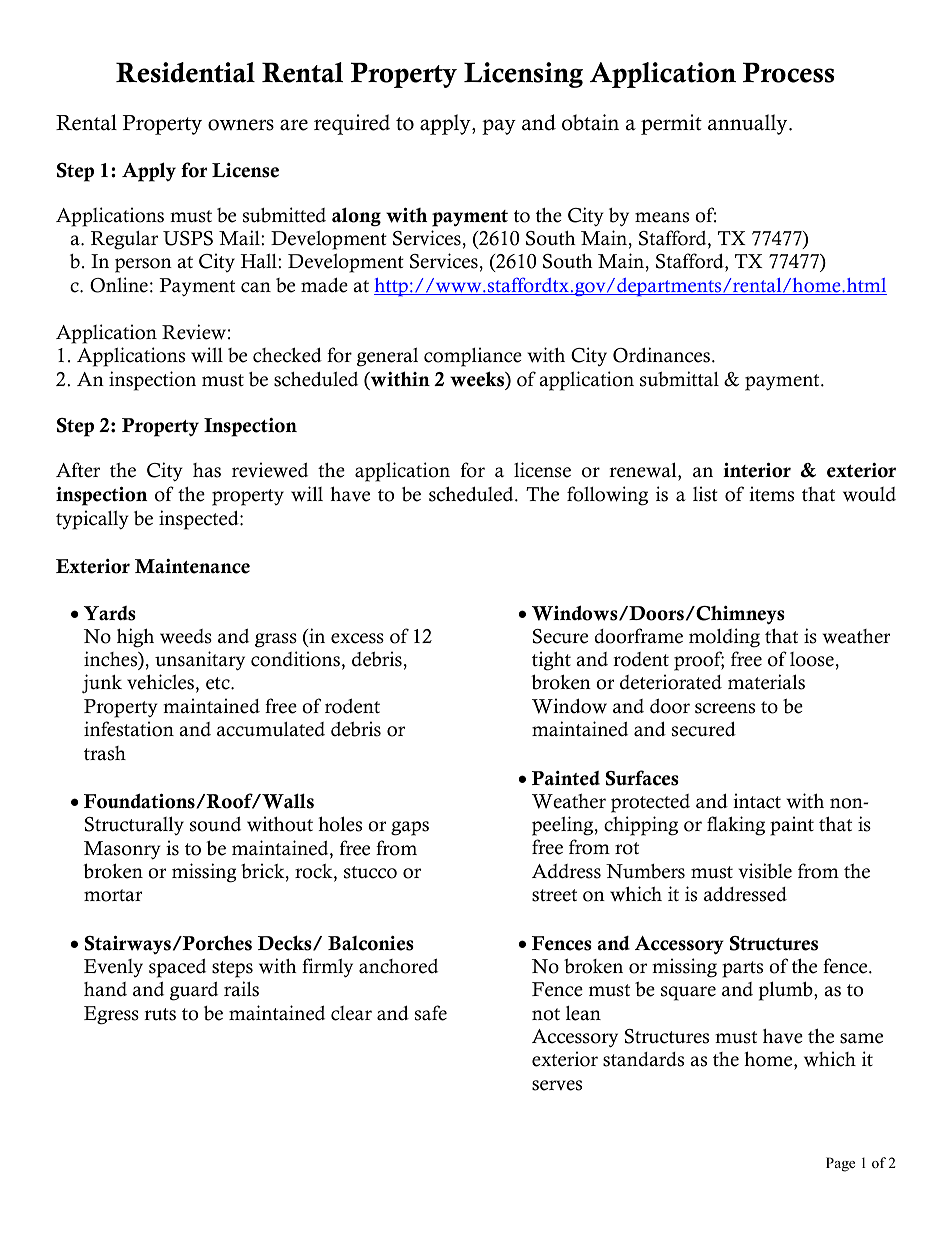 The image size is (952, 1233). What do you see at coordinates (724, 638) in the document?
I see `molding` at bounding box center [724, 638].
